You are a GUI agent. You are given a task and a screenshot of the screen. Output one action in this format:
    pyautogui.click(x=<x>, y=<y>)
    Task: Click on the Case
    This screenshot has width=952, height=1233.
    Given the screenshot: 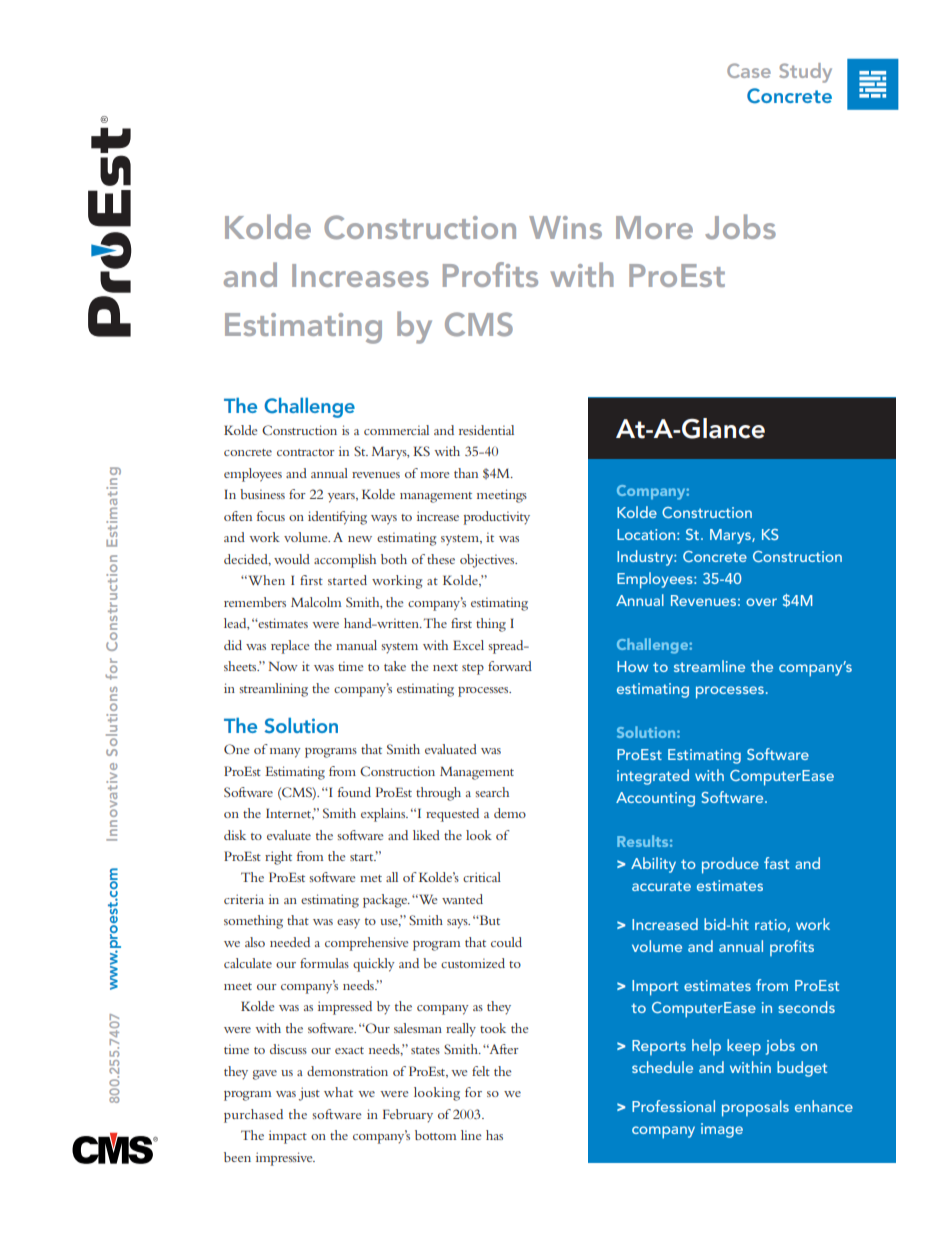 What is the action you would take?
    pyautogui.click(x=749, y=70)
